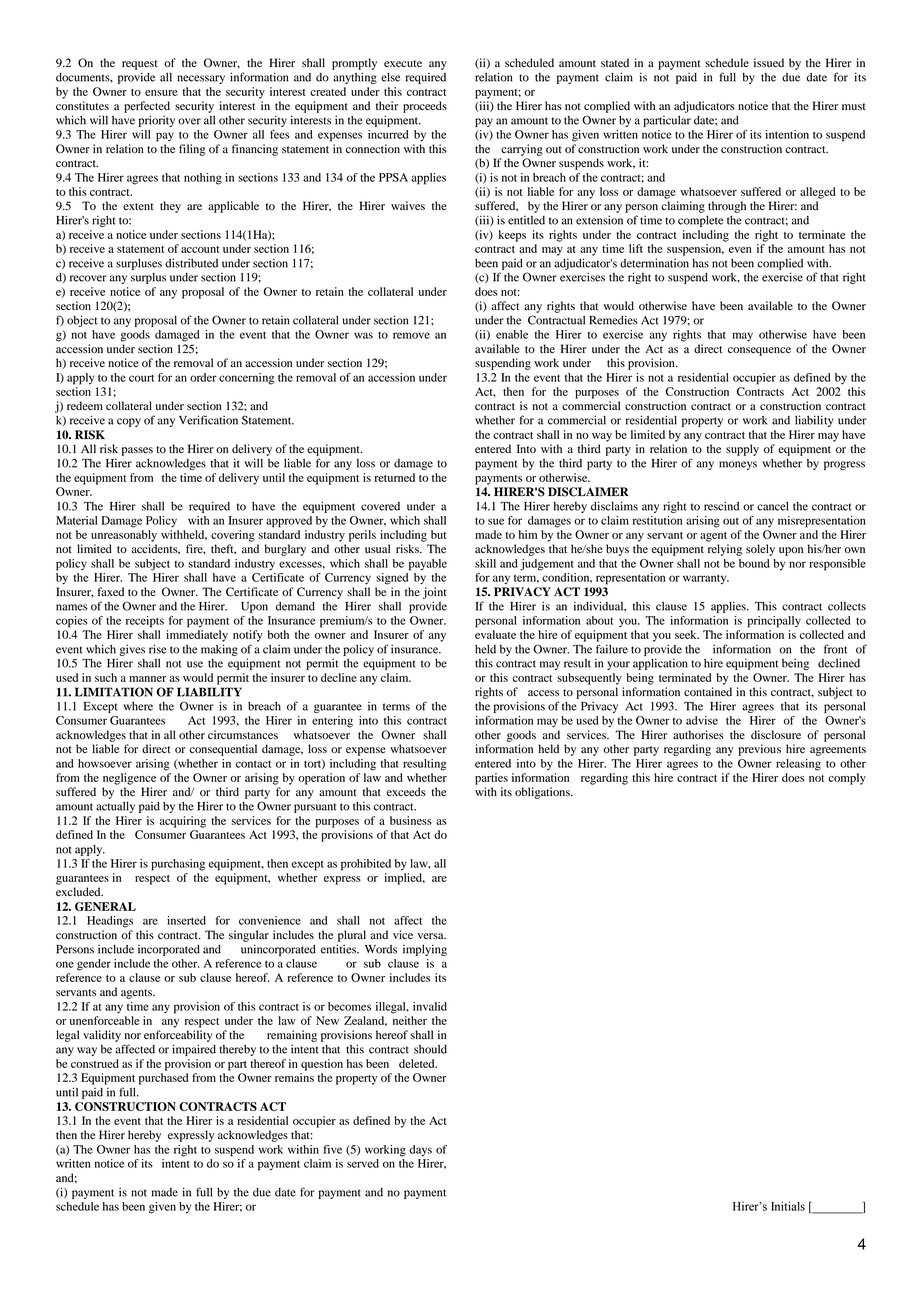 The image size is (924, 1308). Describe the element at coordinates (145, 622) in the screenshot. I see `receipts` at that location.
